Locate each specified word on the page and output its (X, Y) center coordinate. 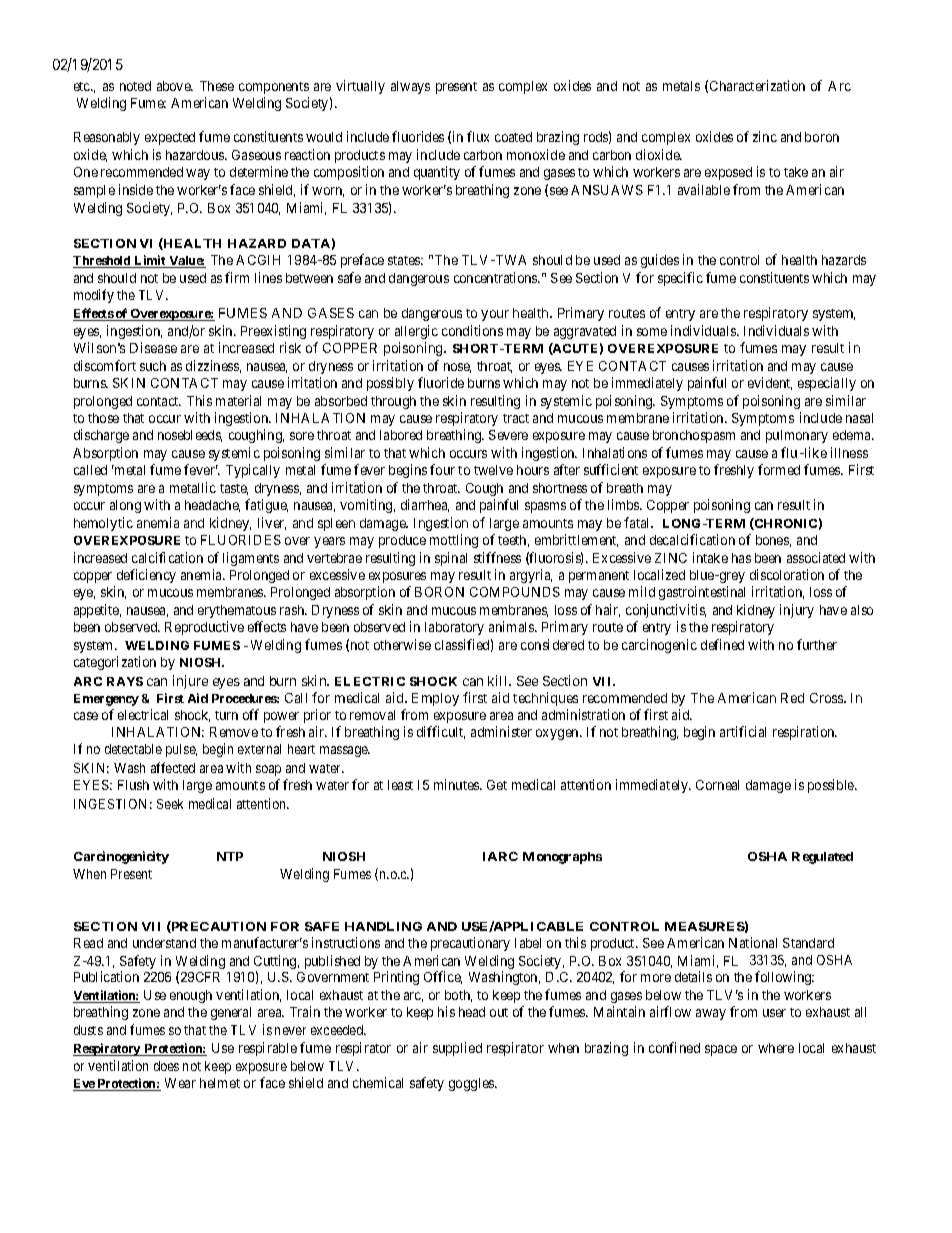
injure (190, 682)
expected (170, 138)
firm (237, 277)
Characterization (757, 85)
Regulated (822, 858)
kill (499, 680)
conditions (472, 330)
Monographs (562, 858)
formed (779, 469)
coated (513, 137)
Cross (827, 698)
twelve (493, 470)
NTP (230, 856)
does (166, 1066)
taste (234, 489)
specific (680, 279)
